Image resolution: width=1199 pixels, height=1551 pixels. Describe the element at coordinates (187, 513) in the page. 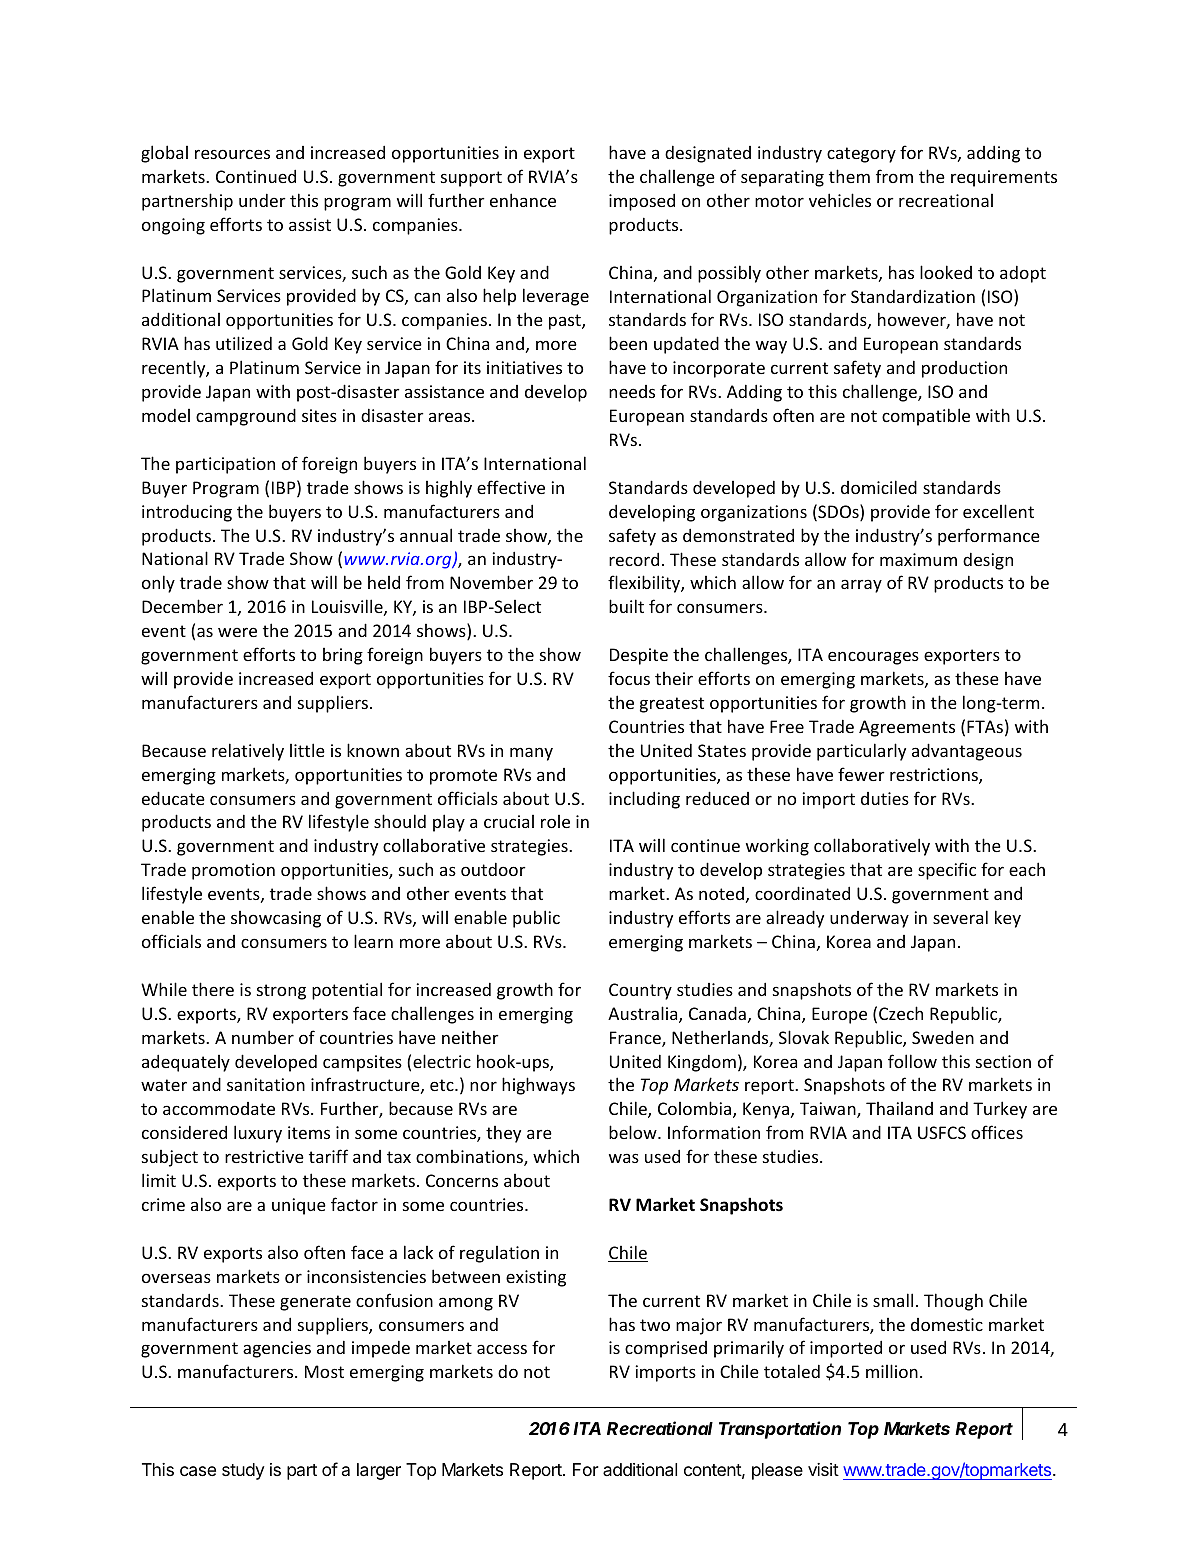

I see `introducing` at that location.
